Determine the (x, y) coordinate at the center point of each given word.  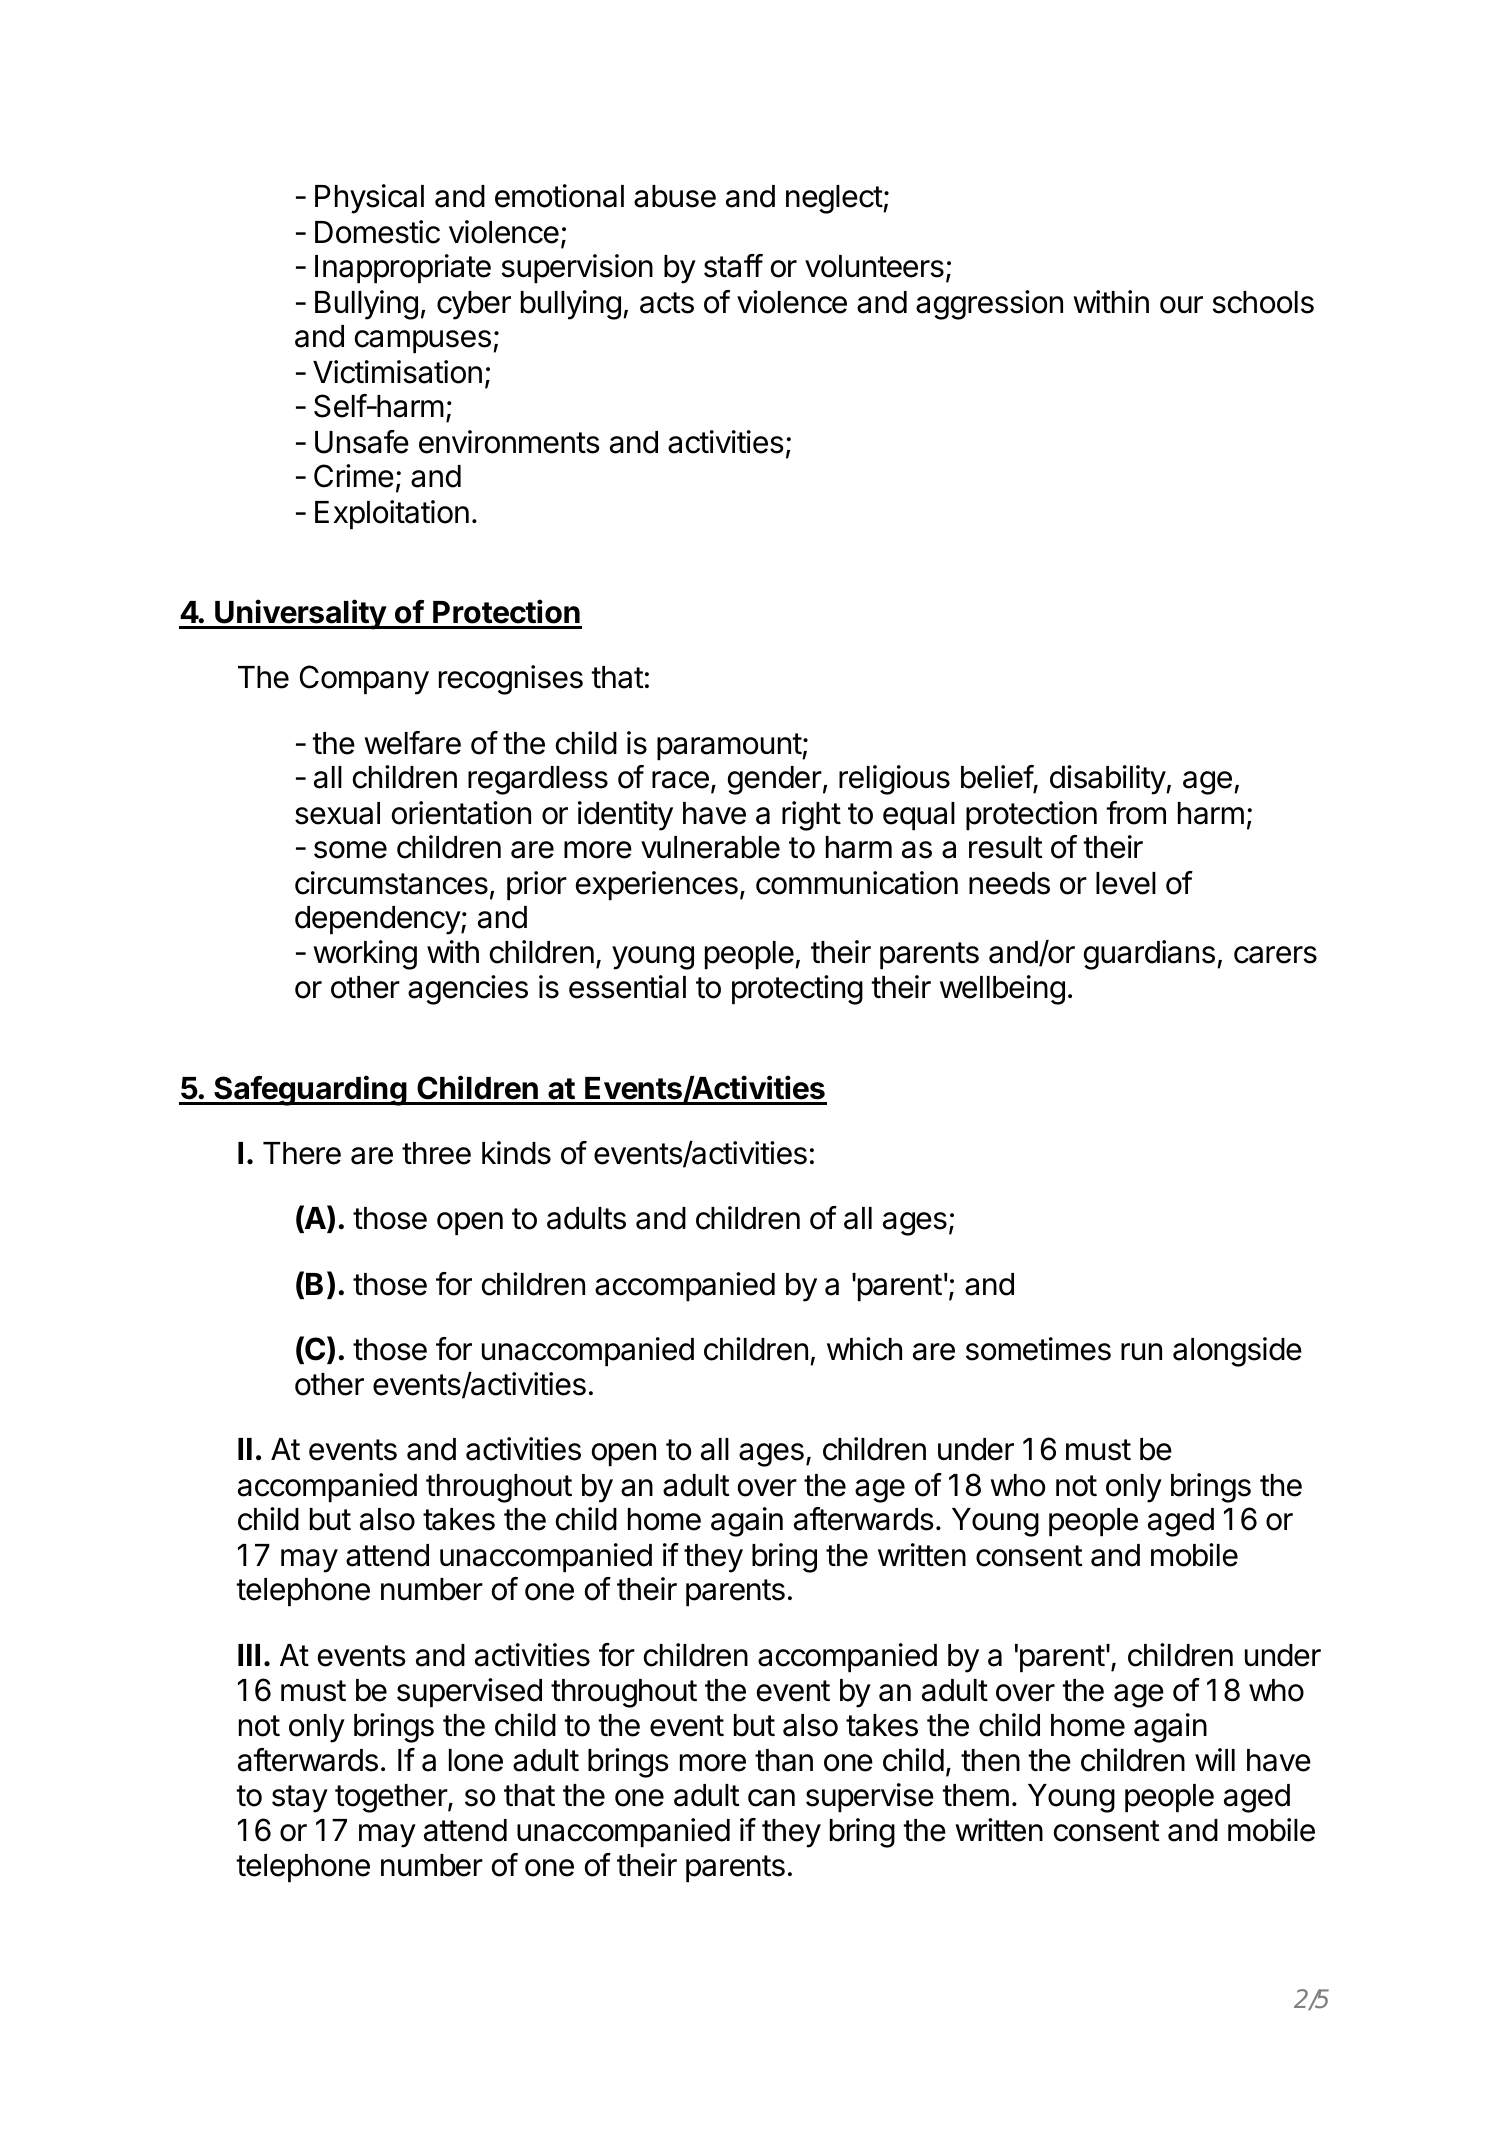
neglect (835, 199)
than (784, 1760)
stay (300, 1799)
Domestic (377, 232)
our (1181, 305)
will (1215, 1759)
